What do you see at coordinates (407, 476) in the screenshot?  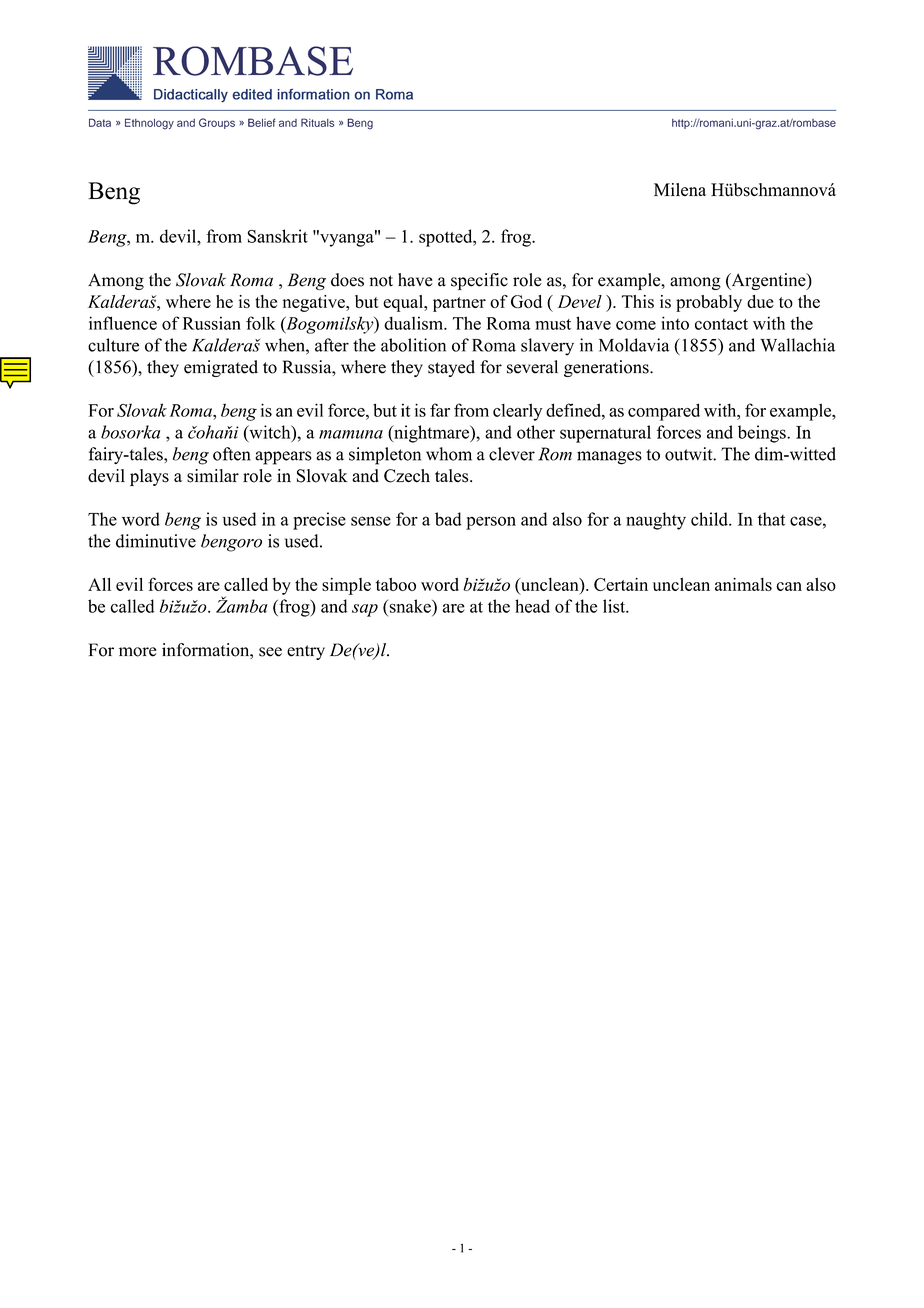 I see `Czech` at bounding box center [407, 476].
